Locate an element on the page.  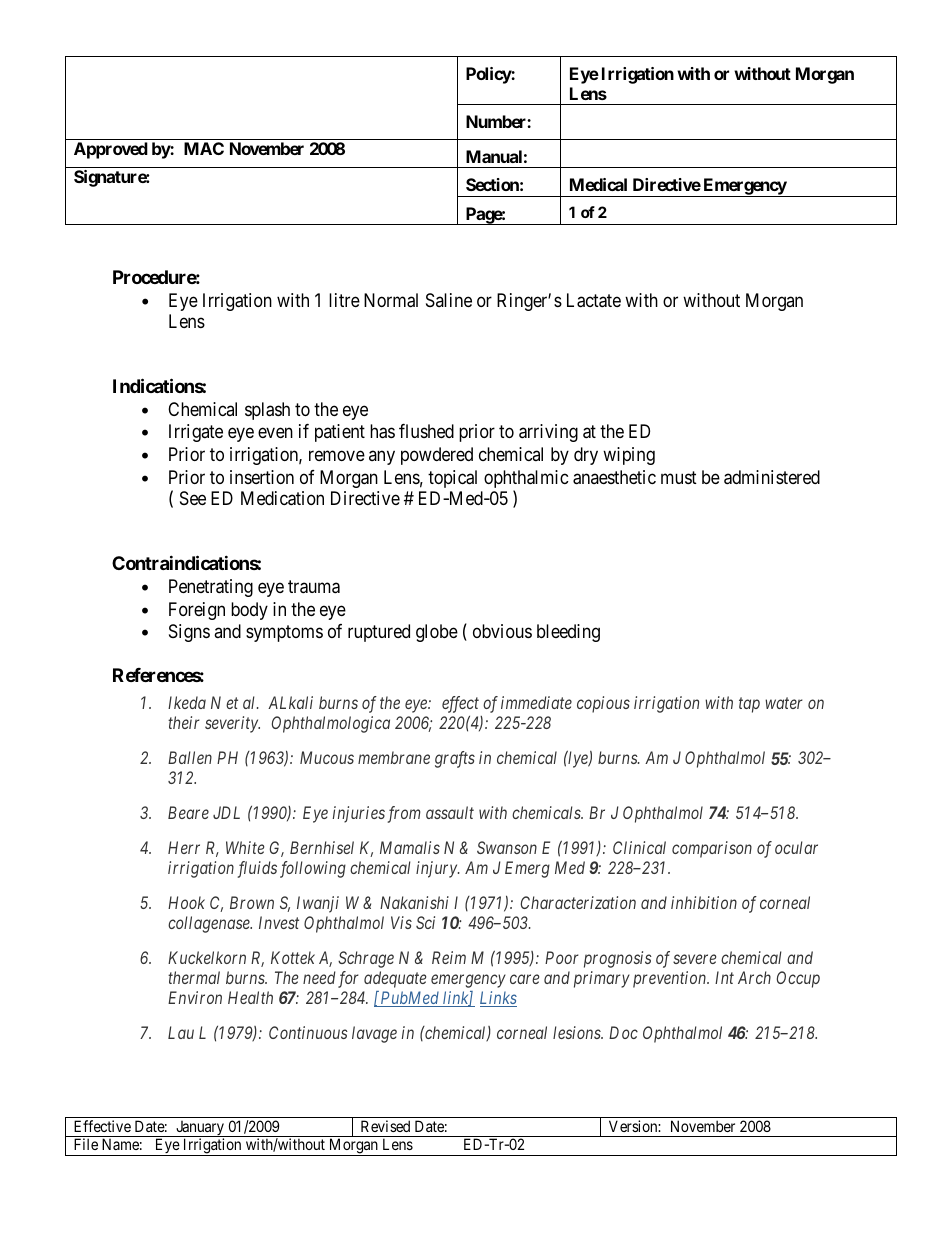
injury is located at coordinates (437, 869).
